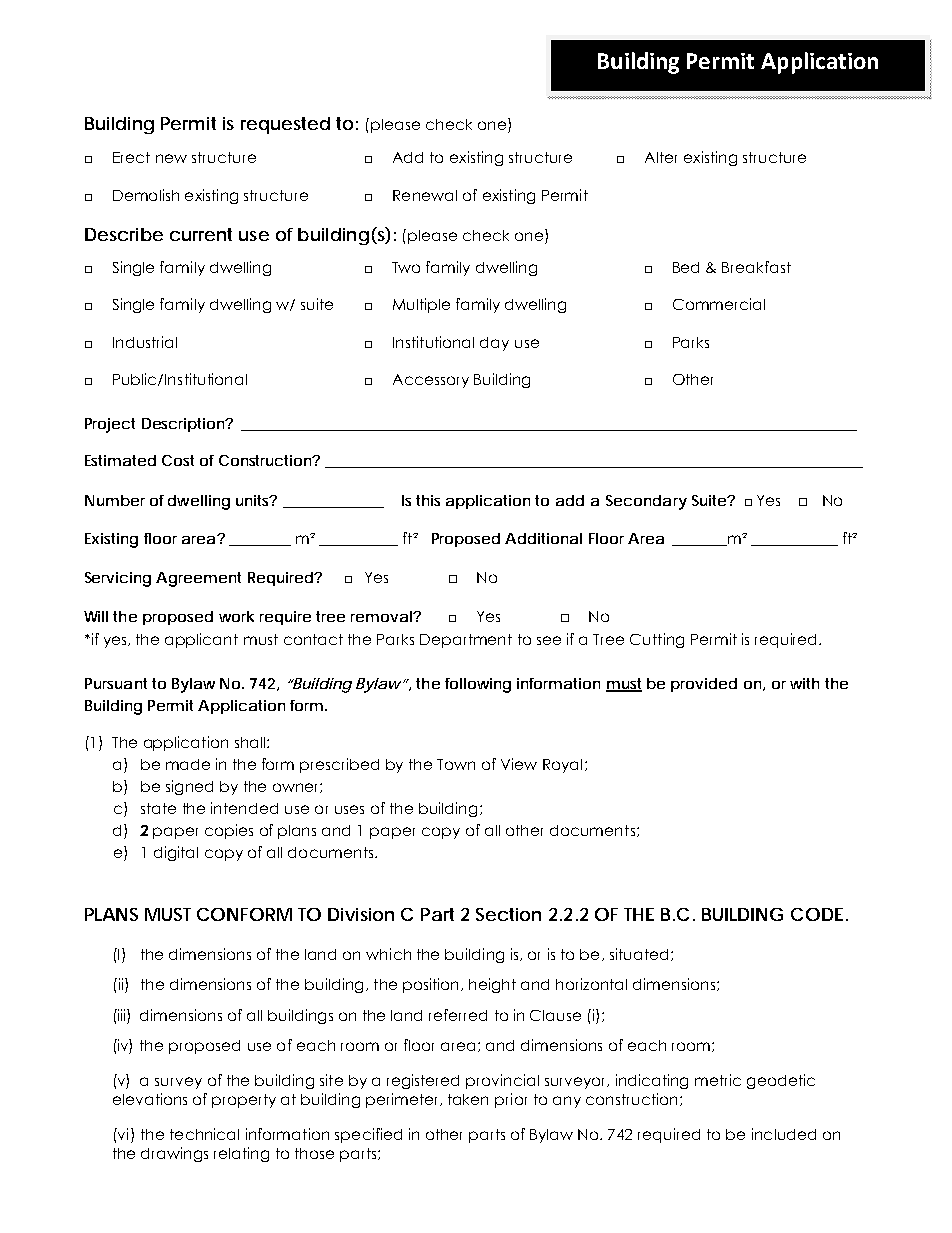 This document has height=1233, width=952. I want to click on Erect, so click(131, 157).
